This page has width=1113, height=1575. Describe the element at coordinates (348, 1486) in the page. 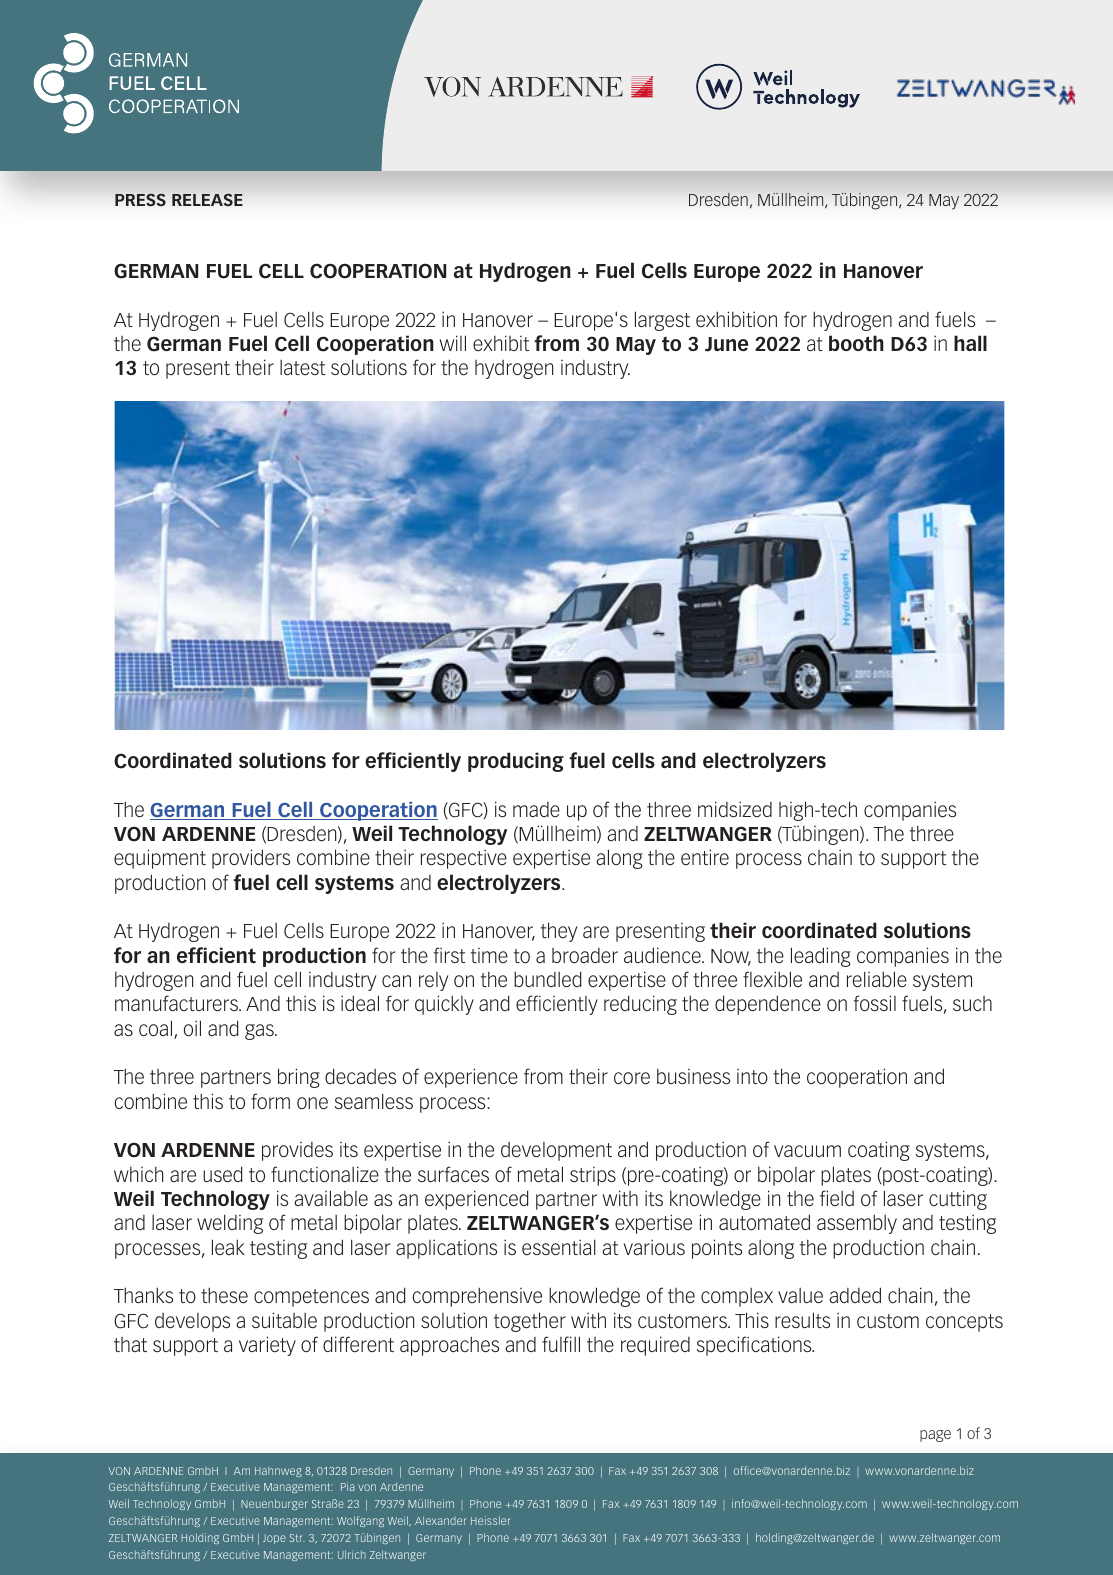

I see `Pia` at that location.
